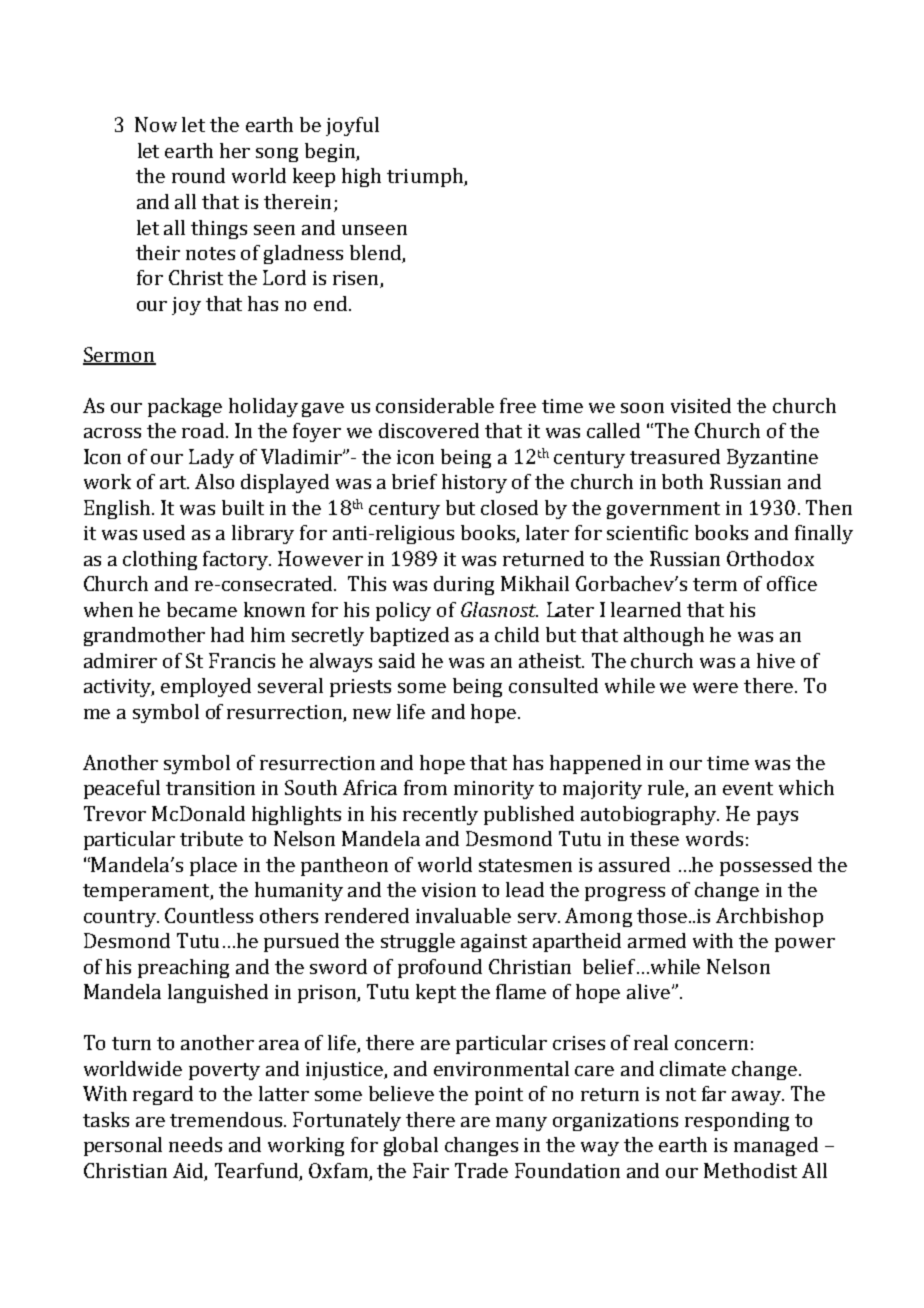 The height and width of the screenshot is (1308, 924). I want to click on round, so click(198, 175).
